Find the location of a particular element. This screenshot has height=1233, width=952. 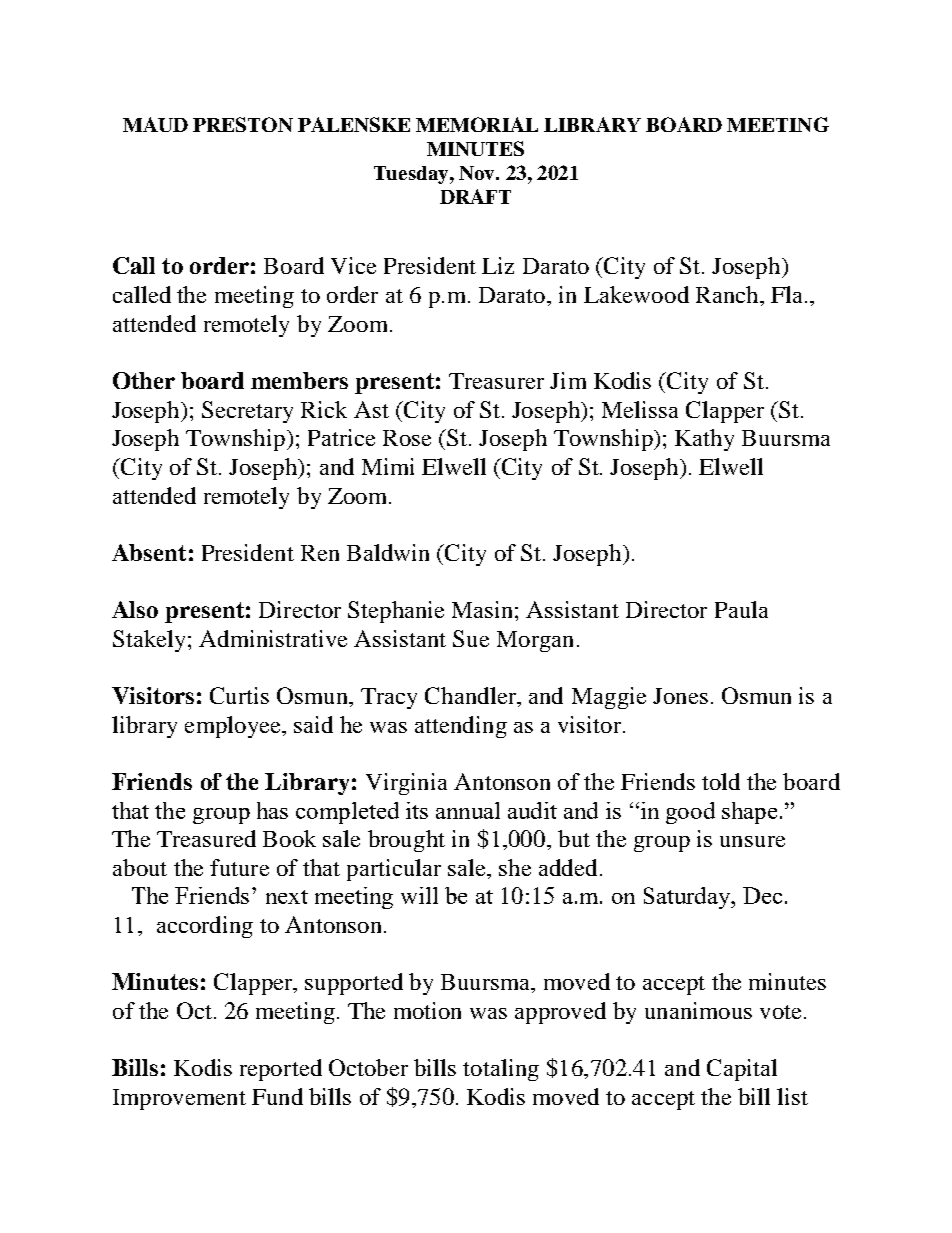

totaling is located at coordinates (501, 1070).
